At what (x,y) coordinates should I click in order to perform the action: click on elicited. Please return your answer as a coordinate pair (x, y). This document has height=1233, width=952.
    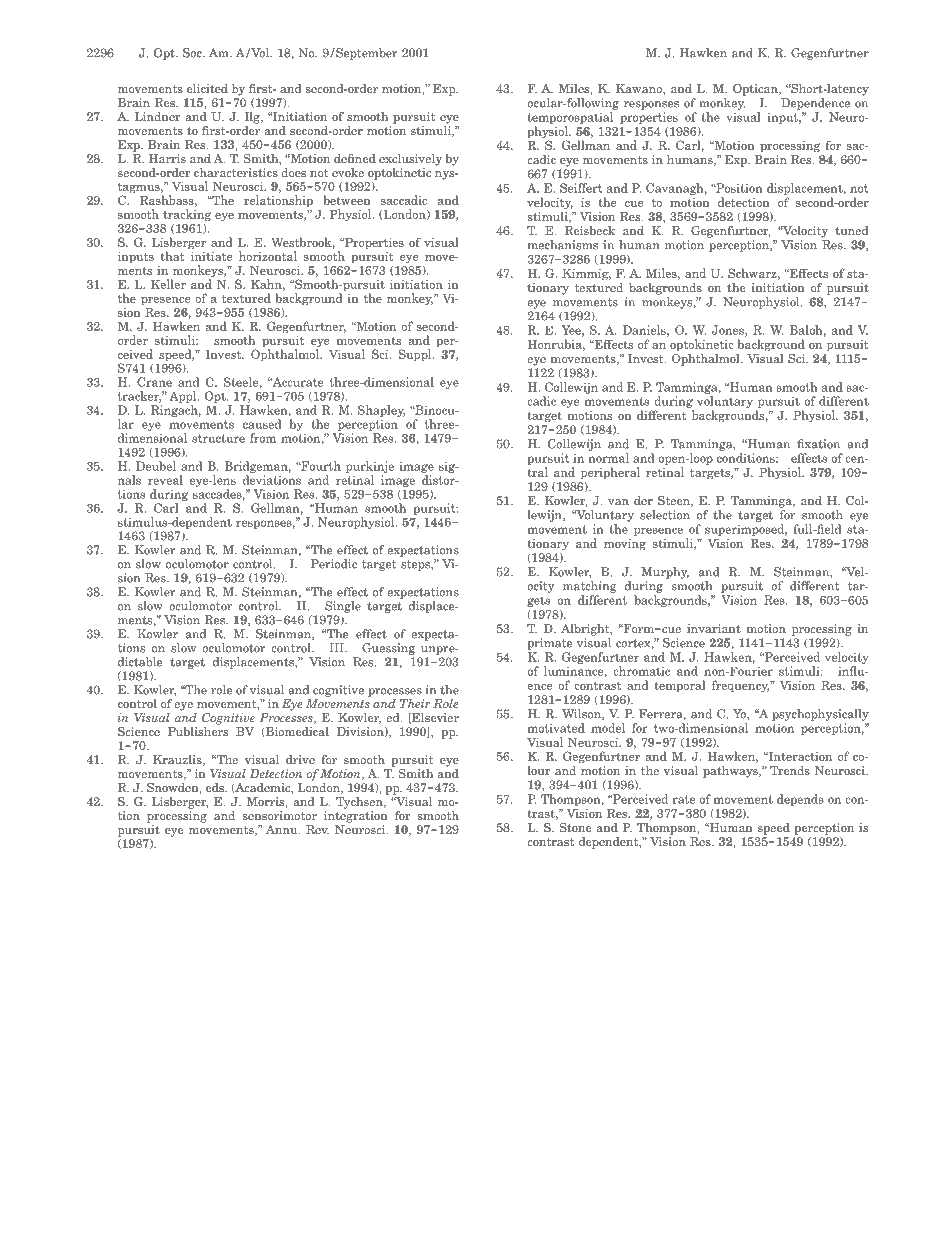
    Looking at the image, I should click on (207, 88).
